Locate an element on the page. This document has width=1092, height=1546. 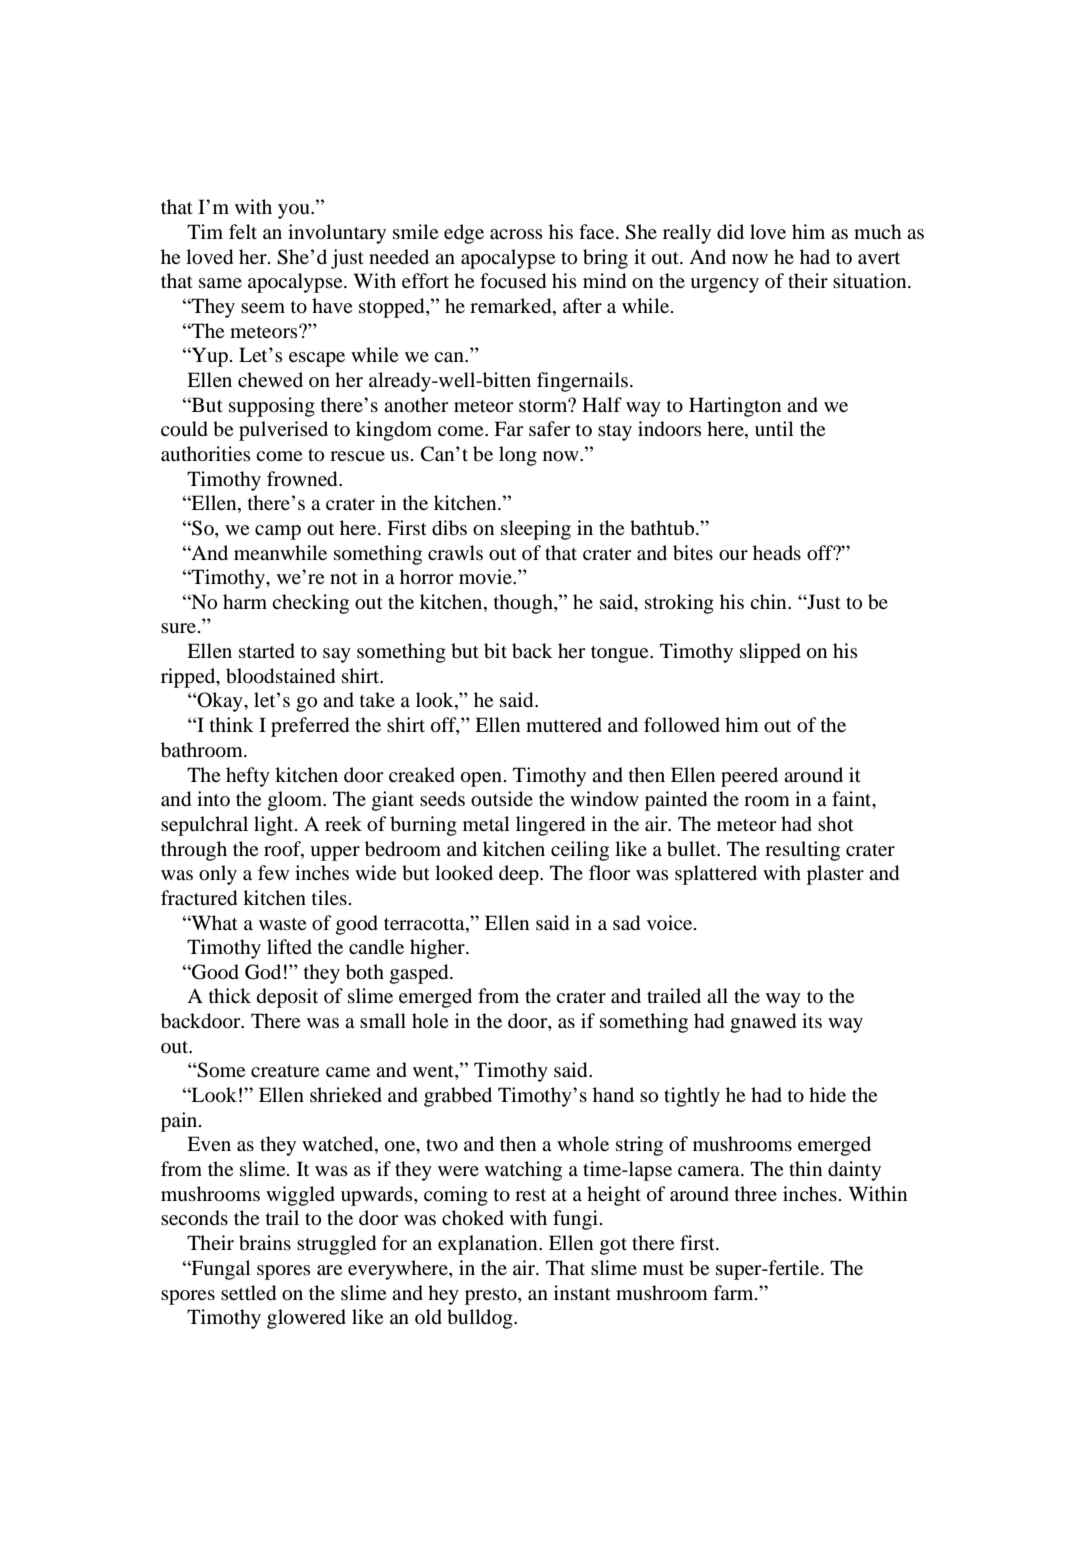
grabbed is located at coordinates (458, 1097).
